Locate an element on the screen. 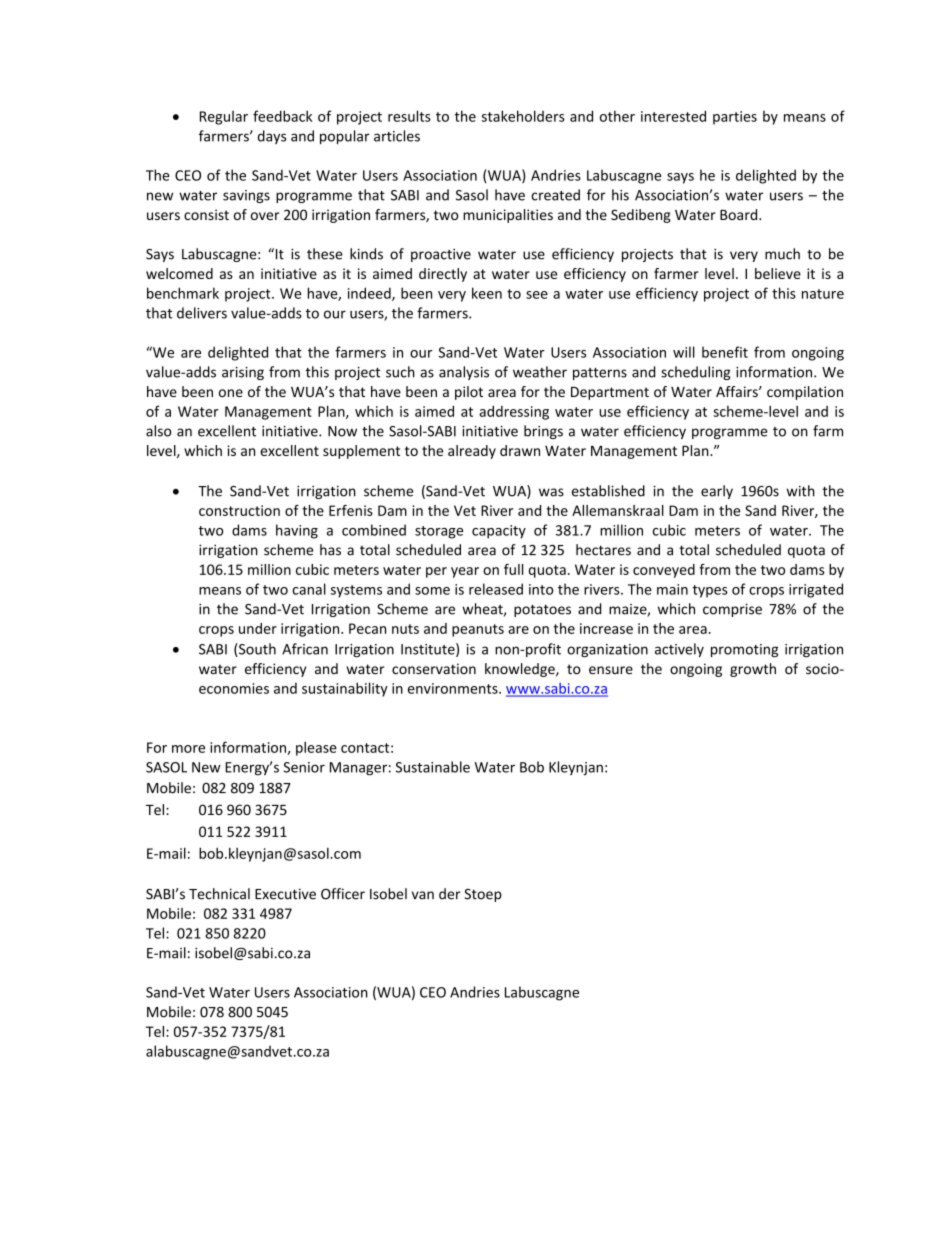 This screenshot has width=952, height=1233. stakeholders is located at coordinates (523, 116).
